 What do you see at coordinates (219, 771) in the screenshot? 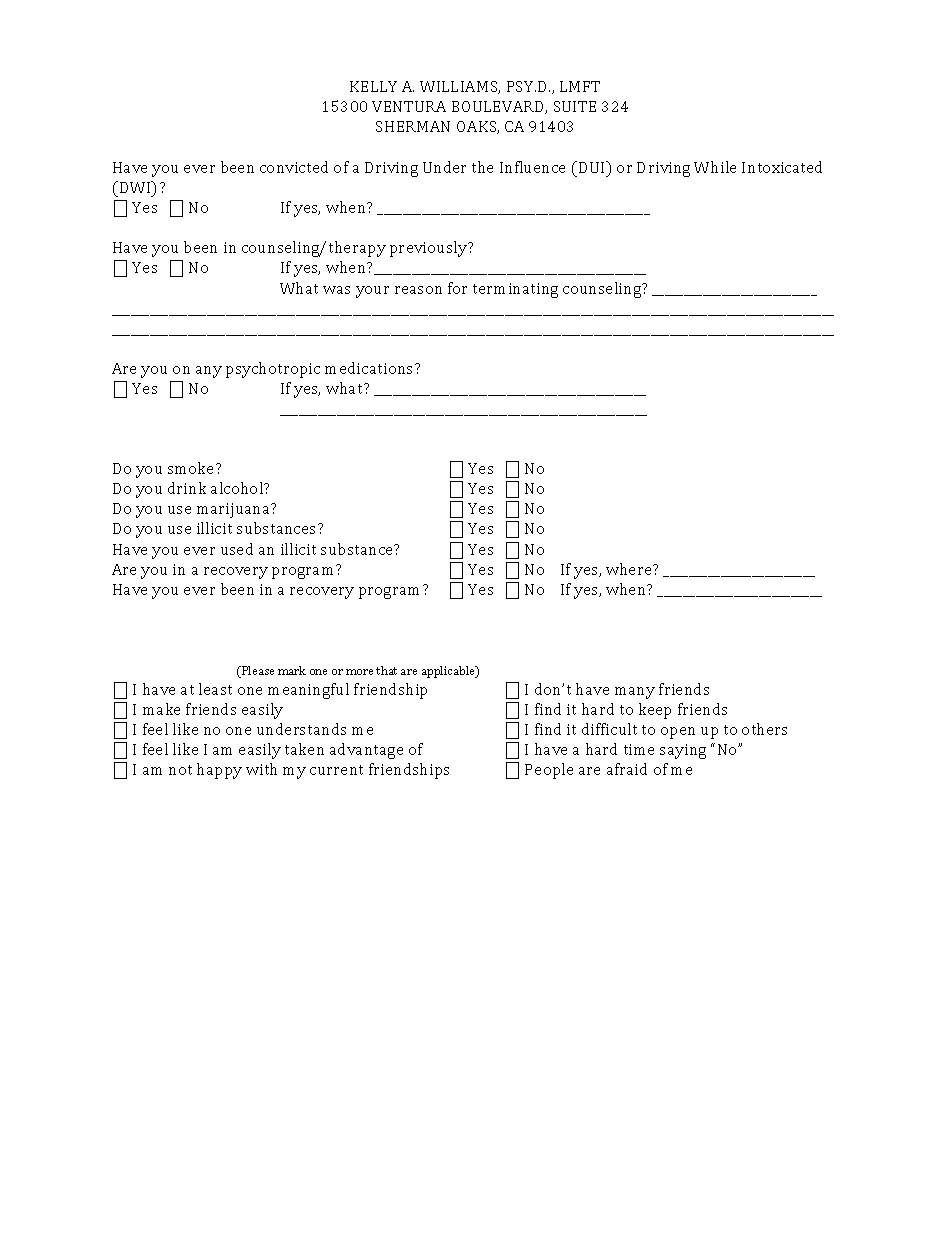
I see `happy` at bounding box center [219, 771].
